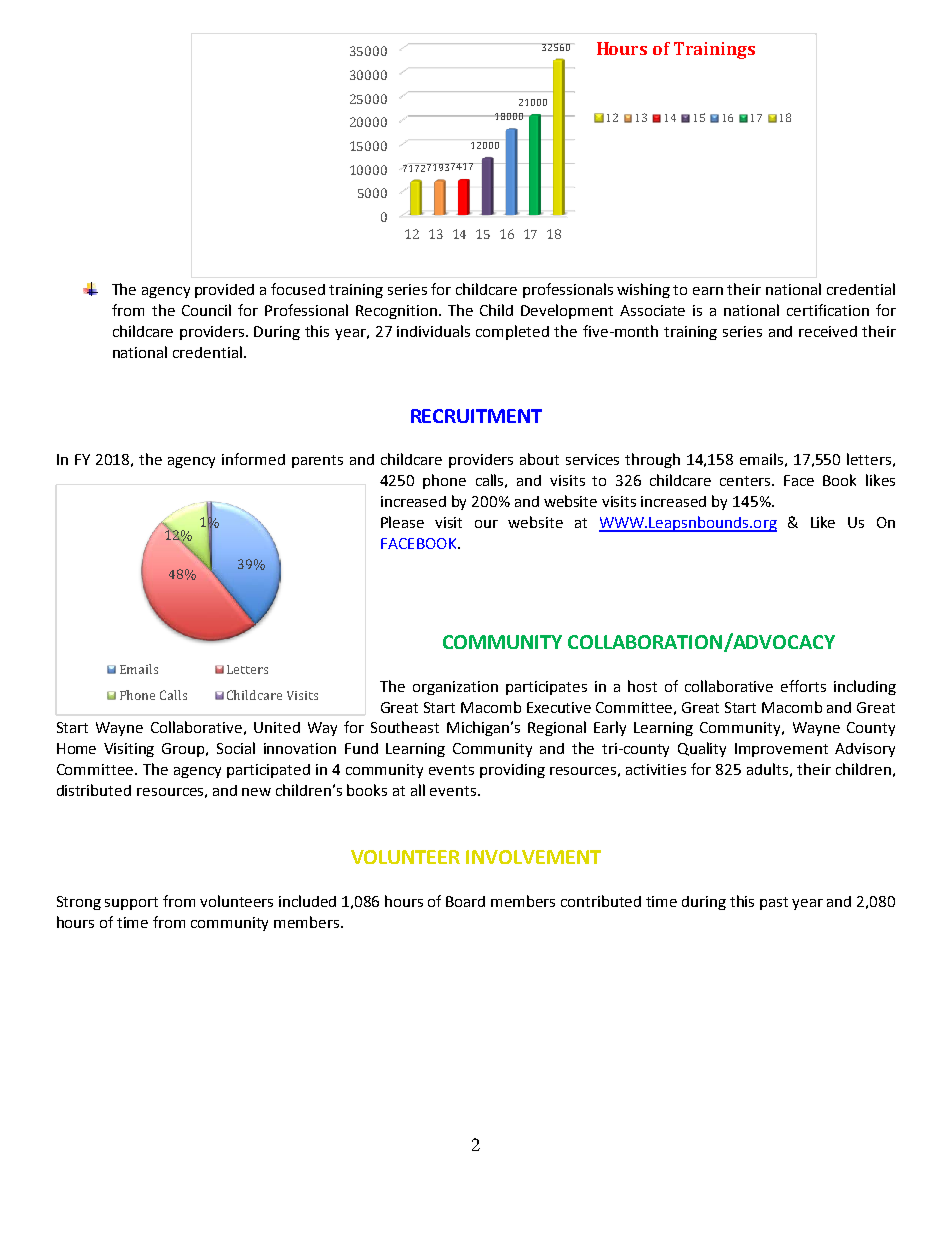 The width and height of the screenshot is (952, 1233). What do you see at coordinates (433, 331) in the screenshot?
I see `individuals` at bounding box center [433, 331].
